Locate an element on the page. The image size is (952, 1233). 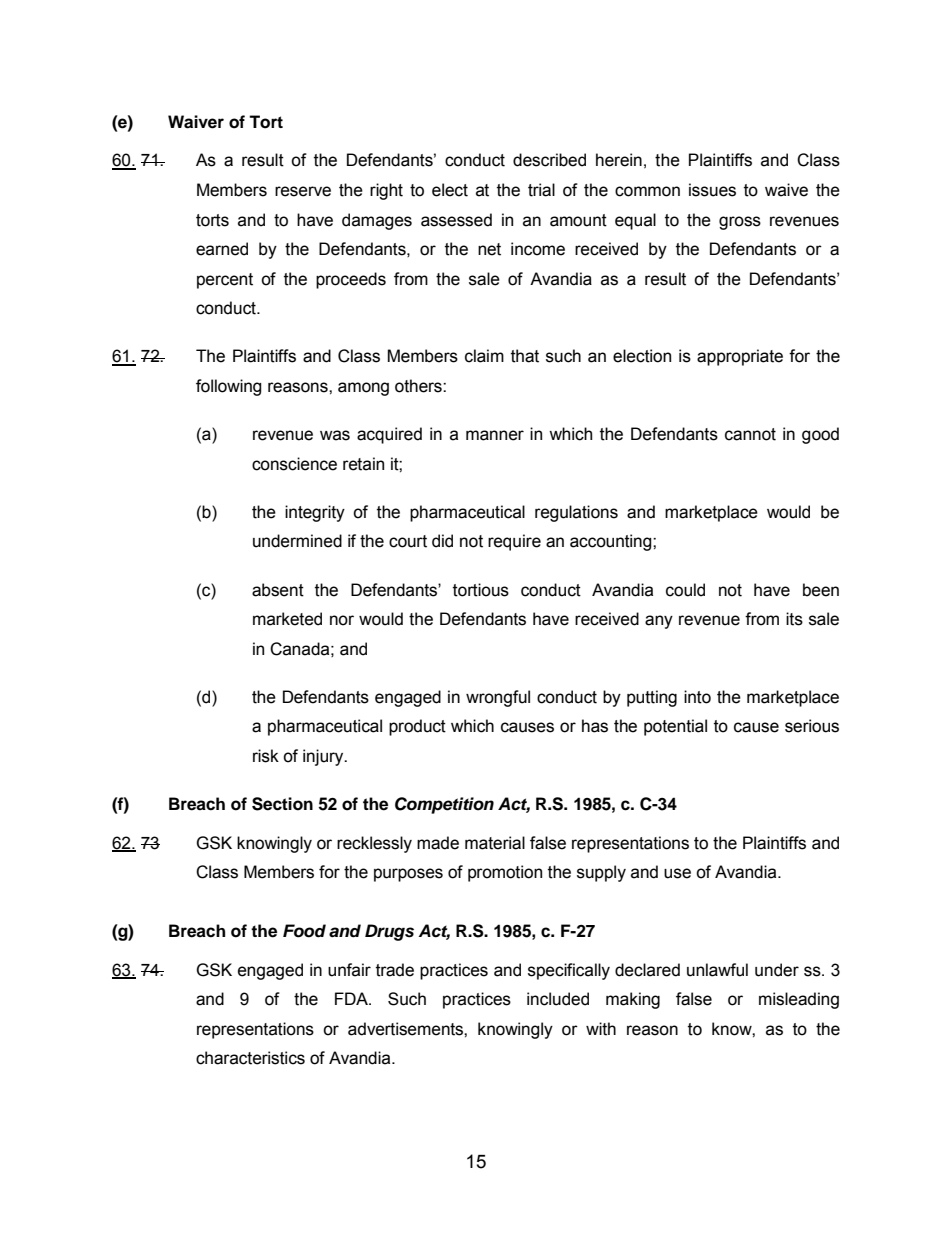
trial is located at coordinates (541, 190).
